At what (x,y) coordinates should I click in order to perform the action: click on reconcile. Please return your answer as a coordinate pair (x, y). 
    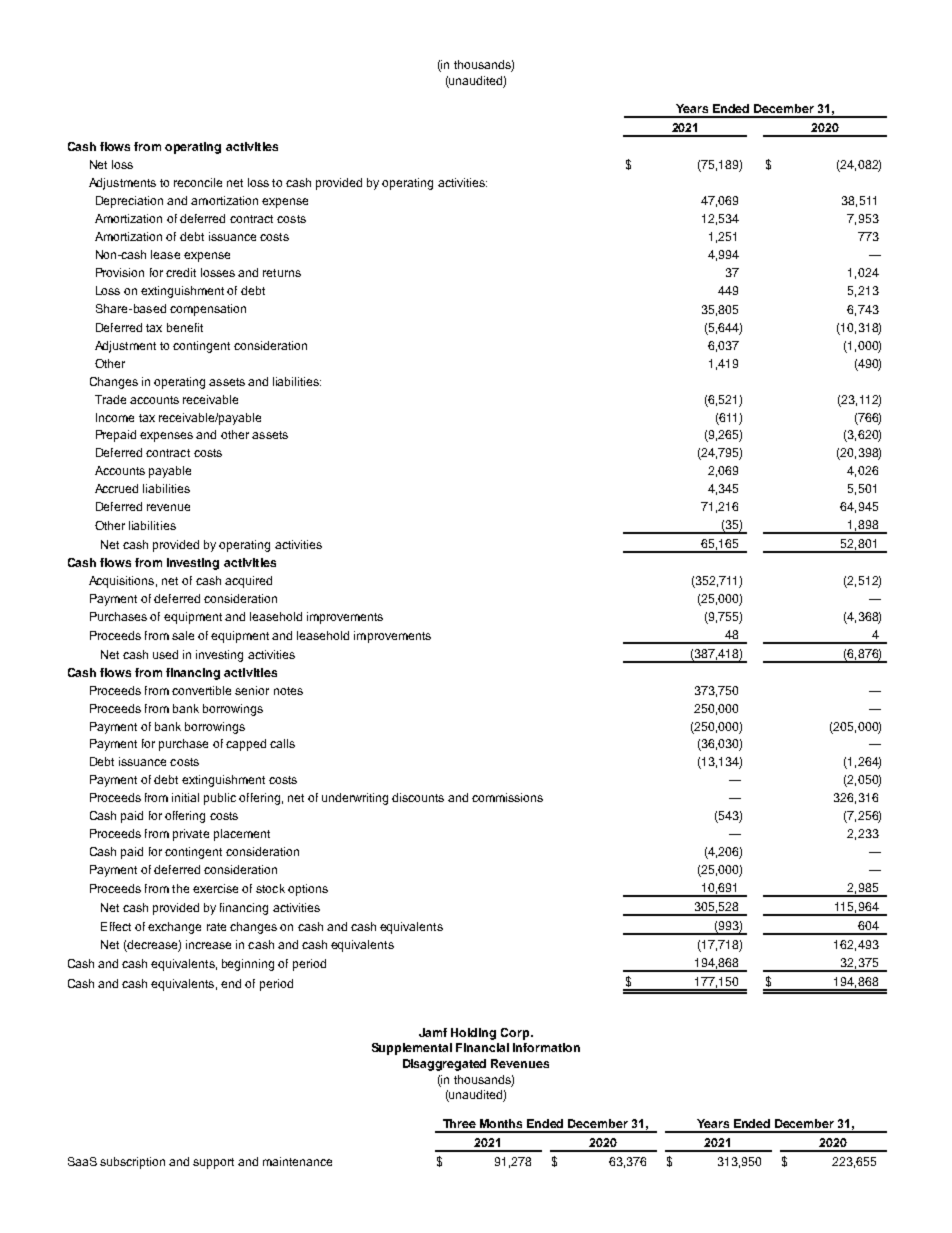
    Looking at the image, I should click on (198, 182).
